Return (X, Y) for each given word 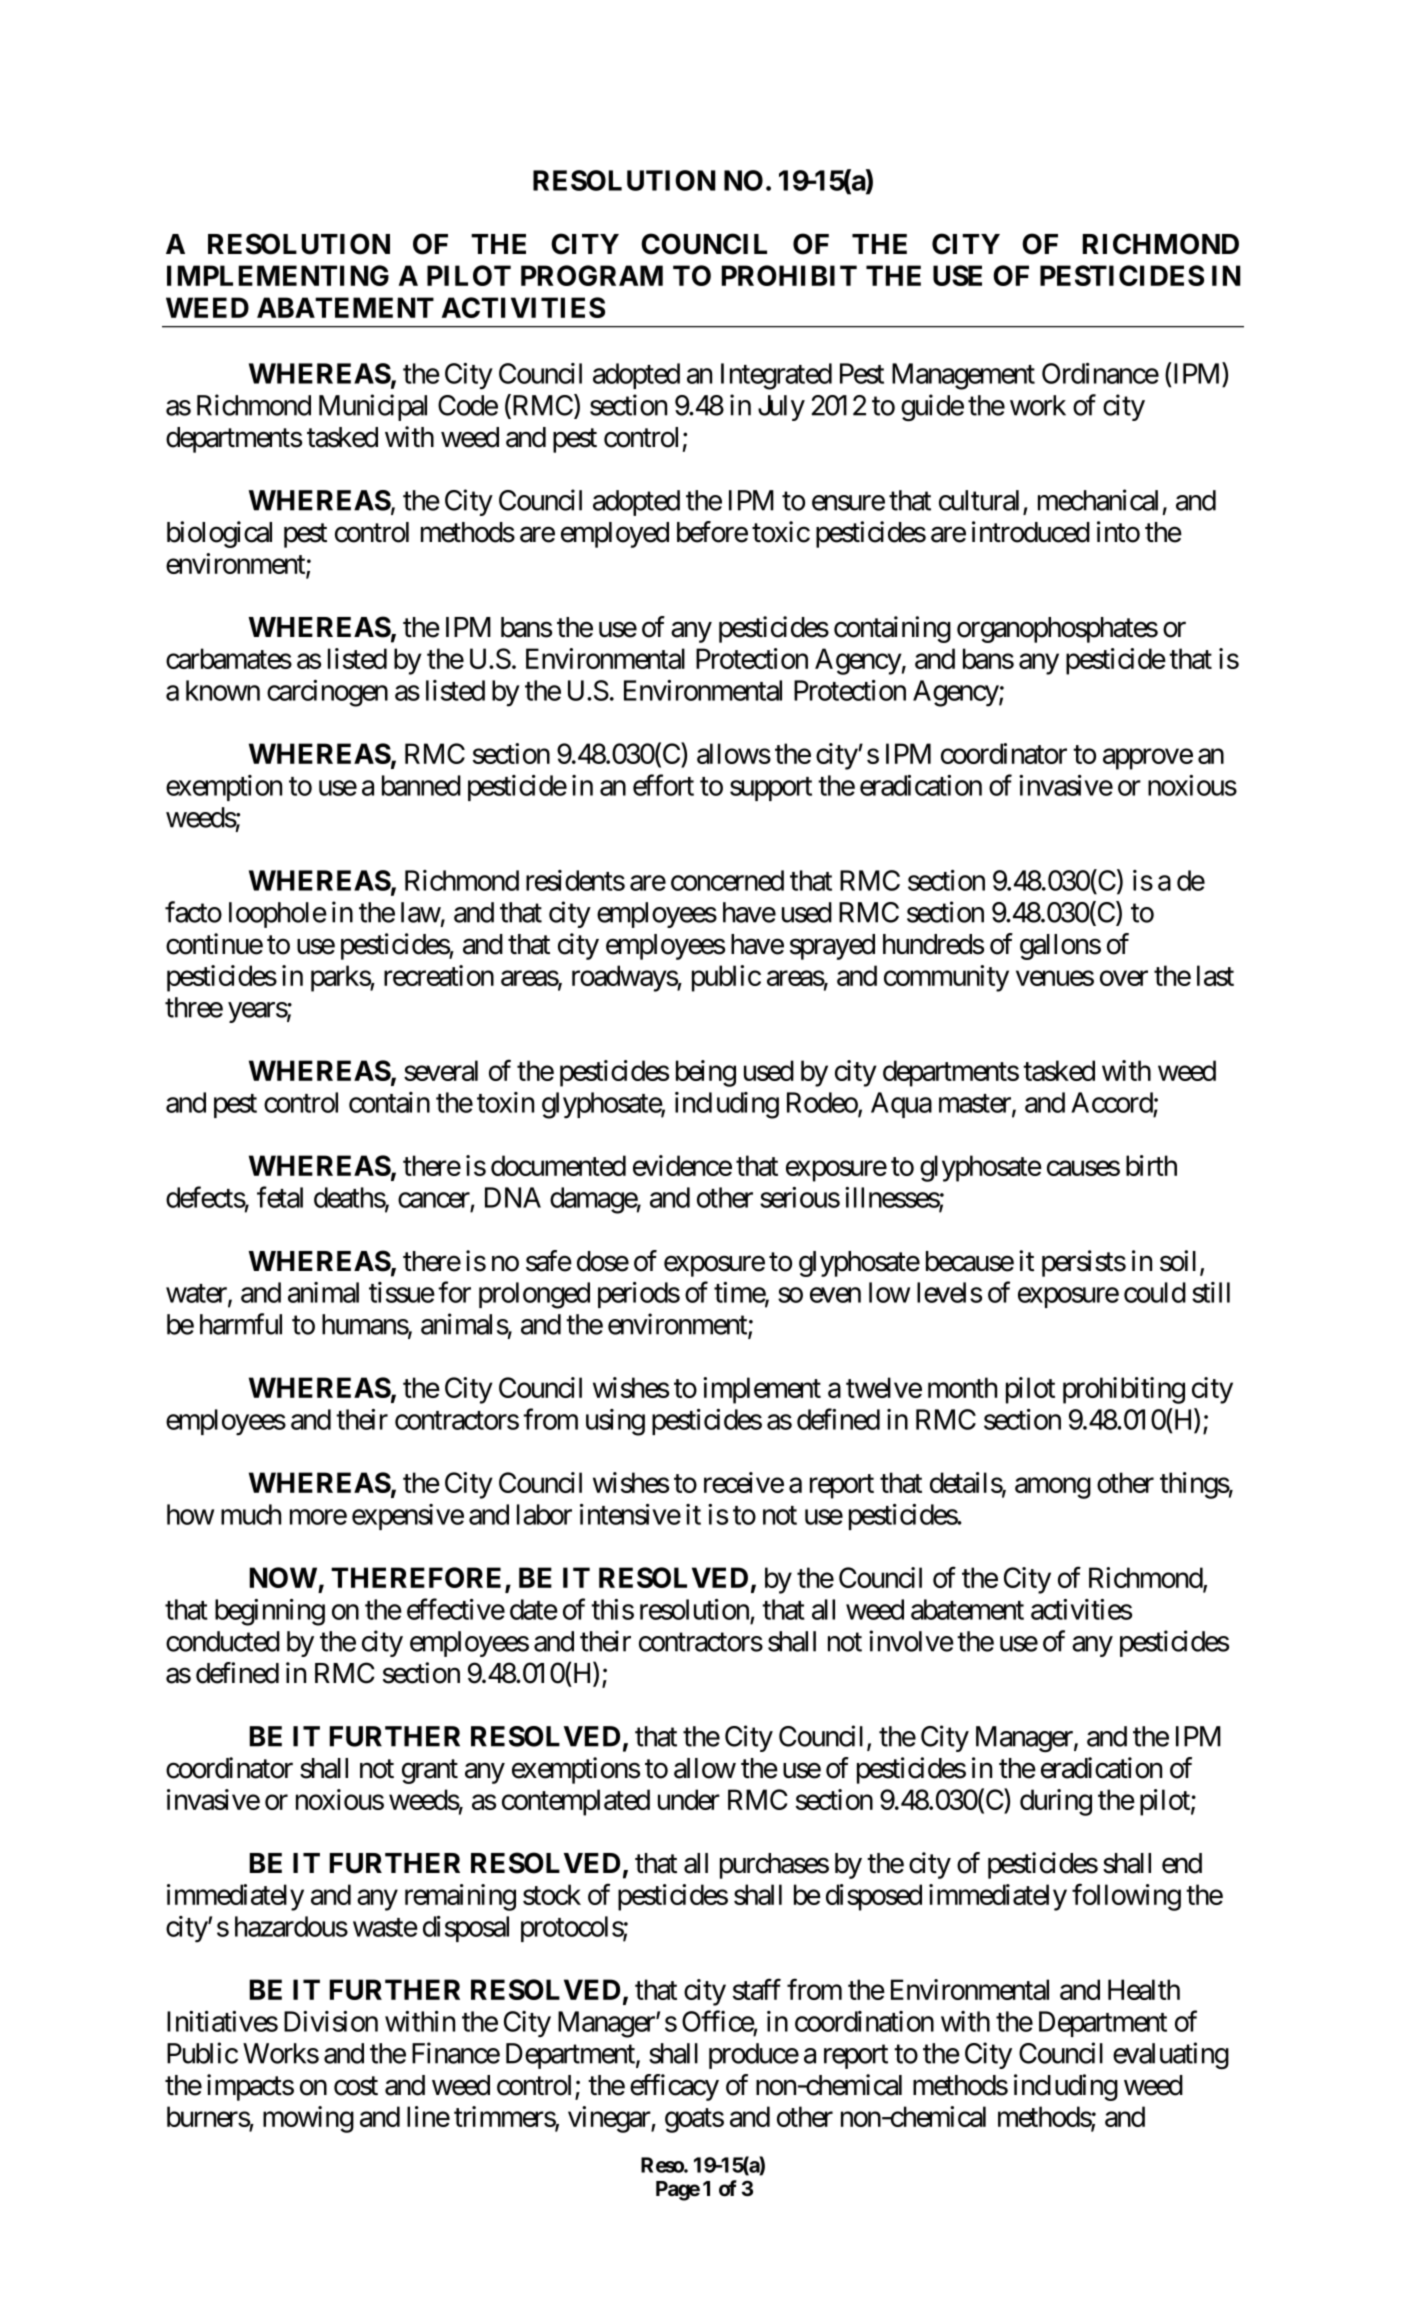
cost (356, 2086)
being (706, 1073)
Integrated (776, 376)
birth (1151, 1165)
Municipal (373, 407)
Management (963, 376)
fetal (280, 1197)
